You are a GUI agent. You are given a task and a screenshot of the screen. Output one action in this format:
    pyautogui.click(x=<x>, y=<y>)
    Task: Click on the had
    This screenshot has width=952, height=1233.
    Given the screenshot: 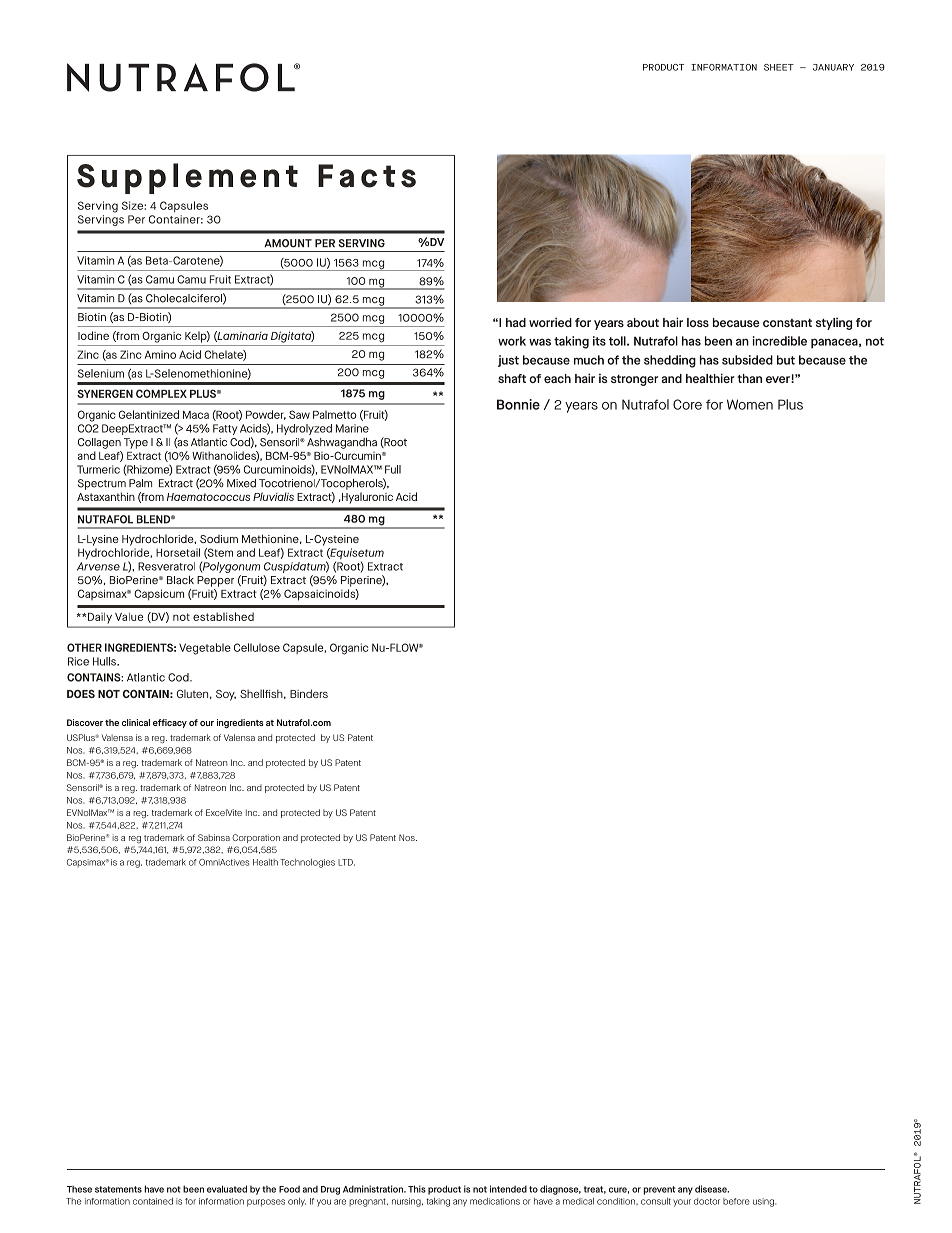 What is the action you would take?
    pyautogui.click(x=516, y=322)
